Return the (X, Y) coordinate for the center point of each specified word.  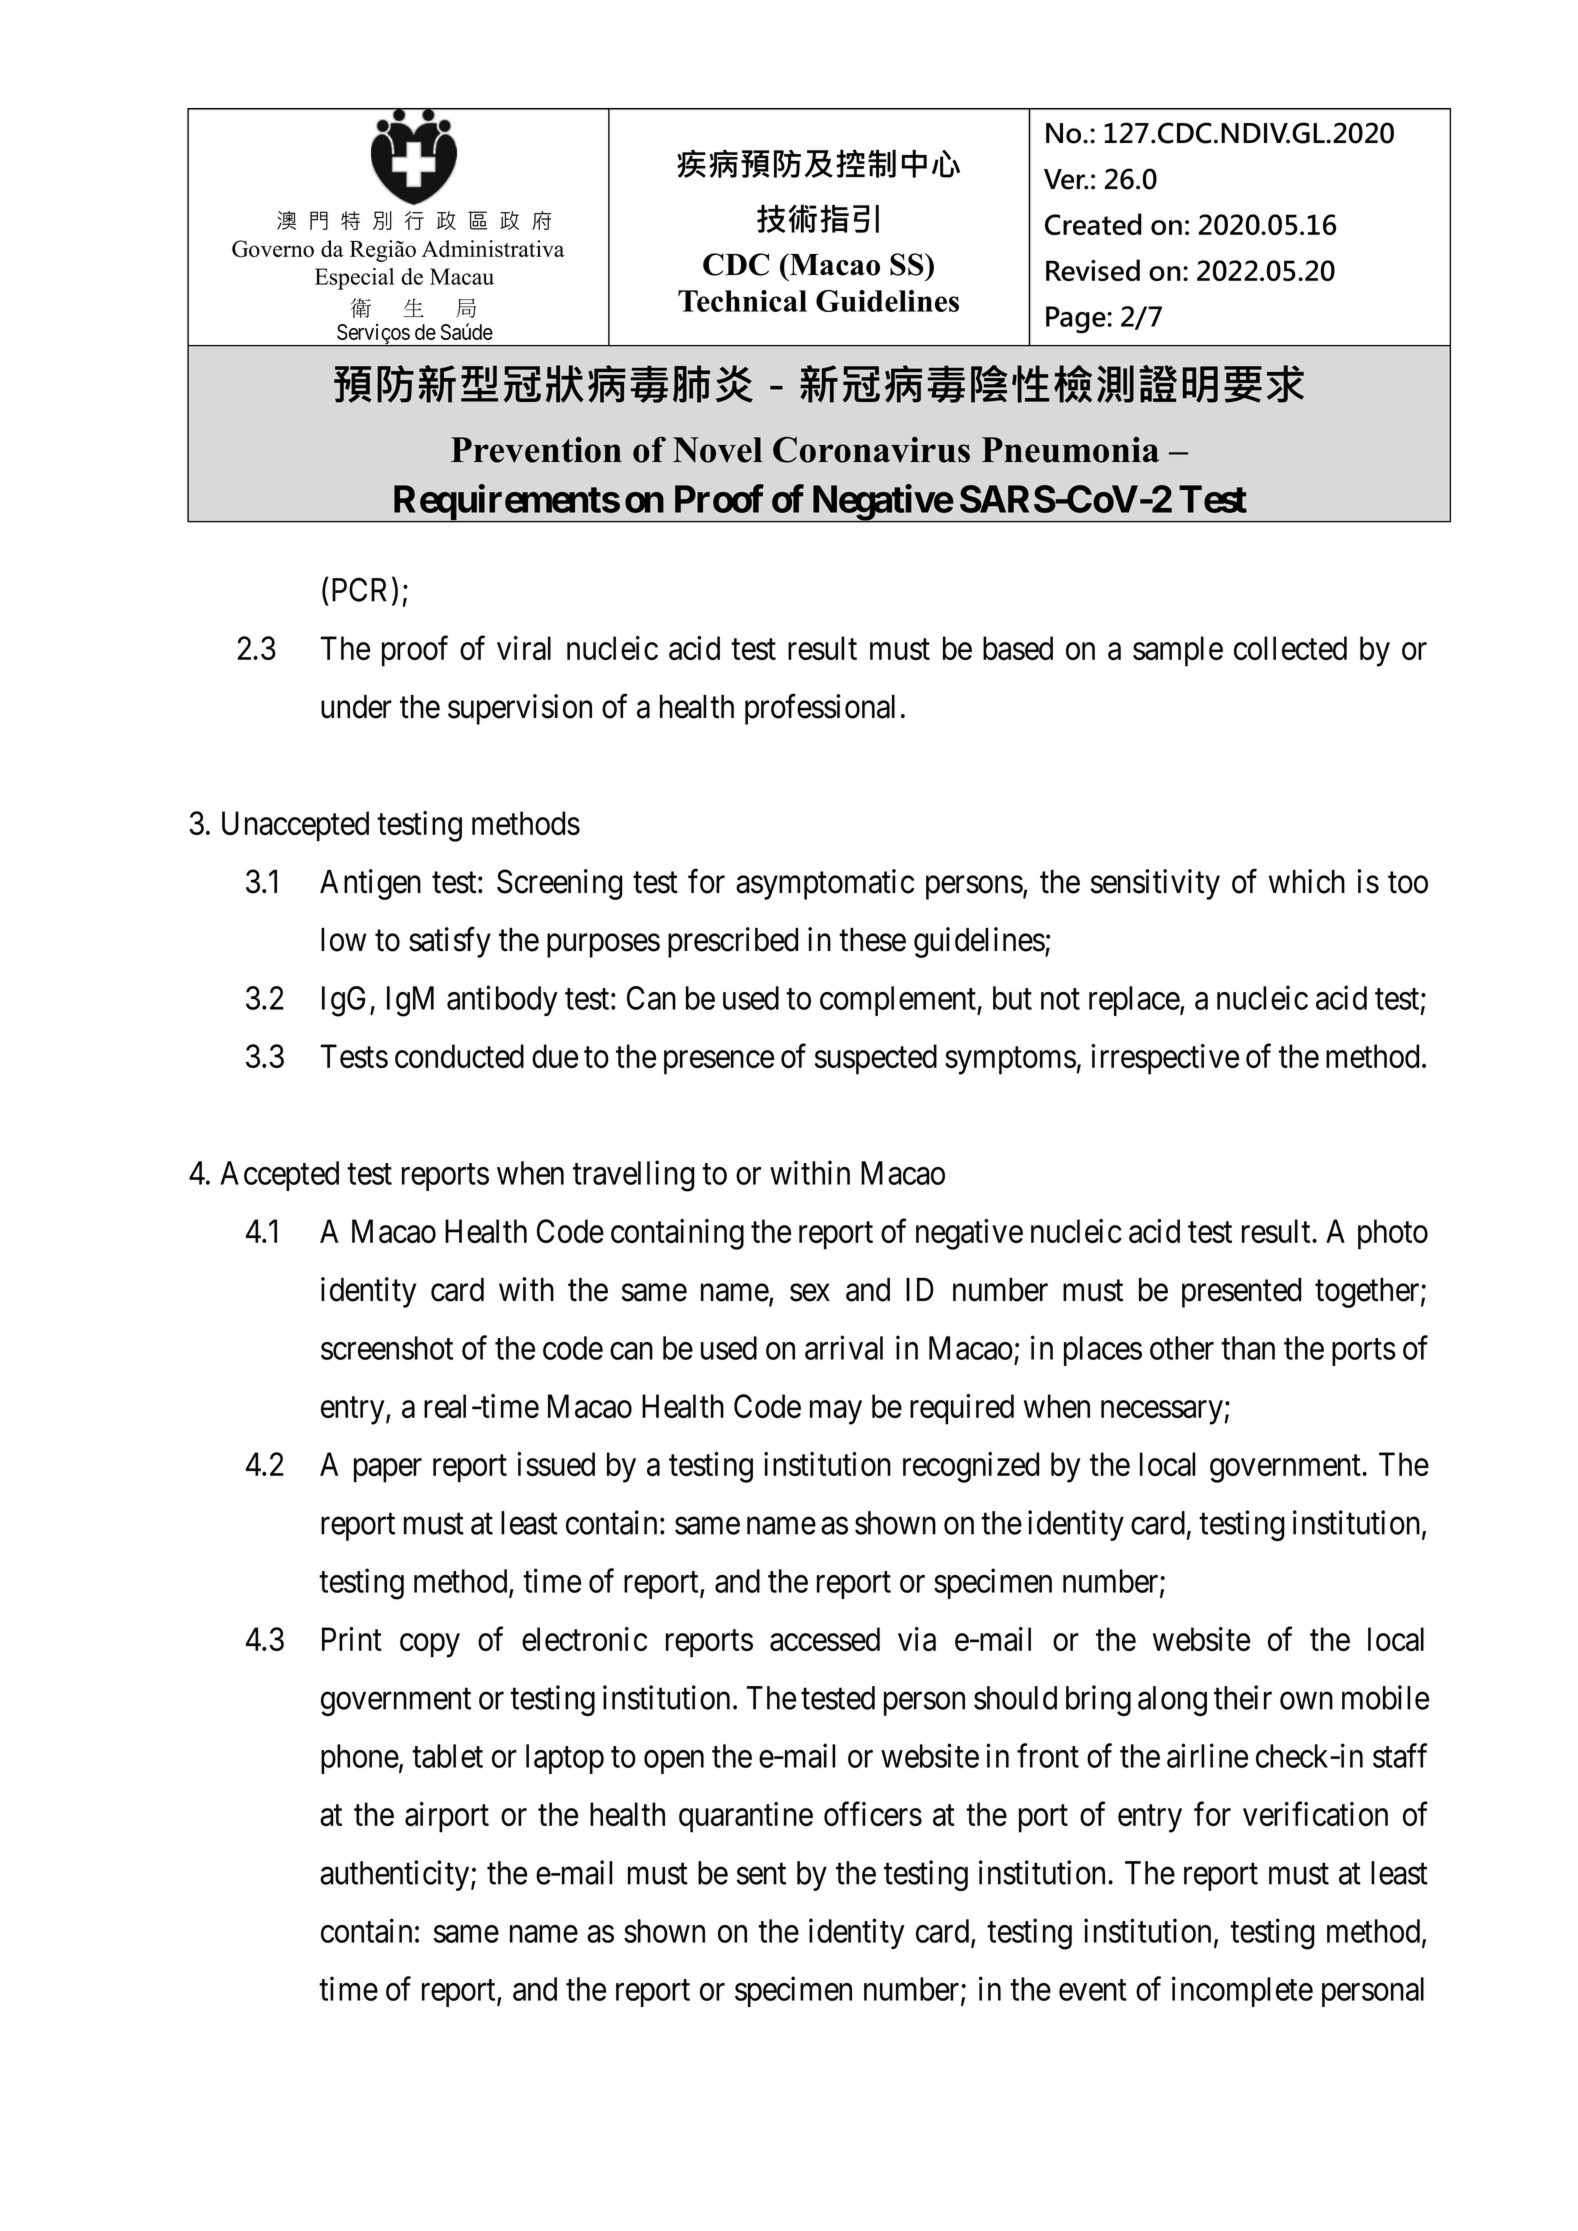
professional (820, 709)
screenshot (387, 1348)
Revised (1093, 270)
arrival (844, 1347)
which (1307, 881)
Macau (462, 276)
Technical (742, 301)
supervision (520, 709)
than (1248, 1348)
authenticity (396, 1875)
